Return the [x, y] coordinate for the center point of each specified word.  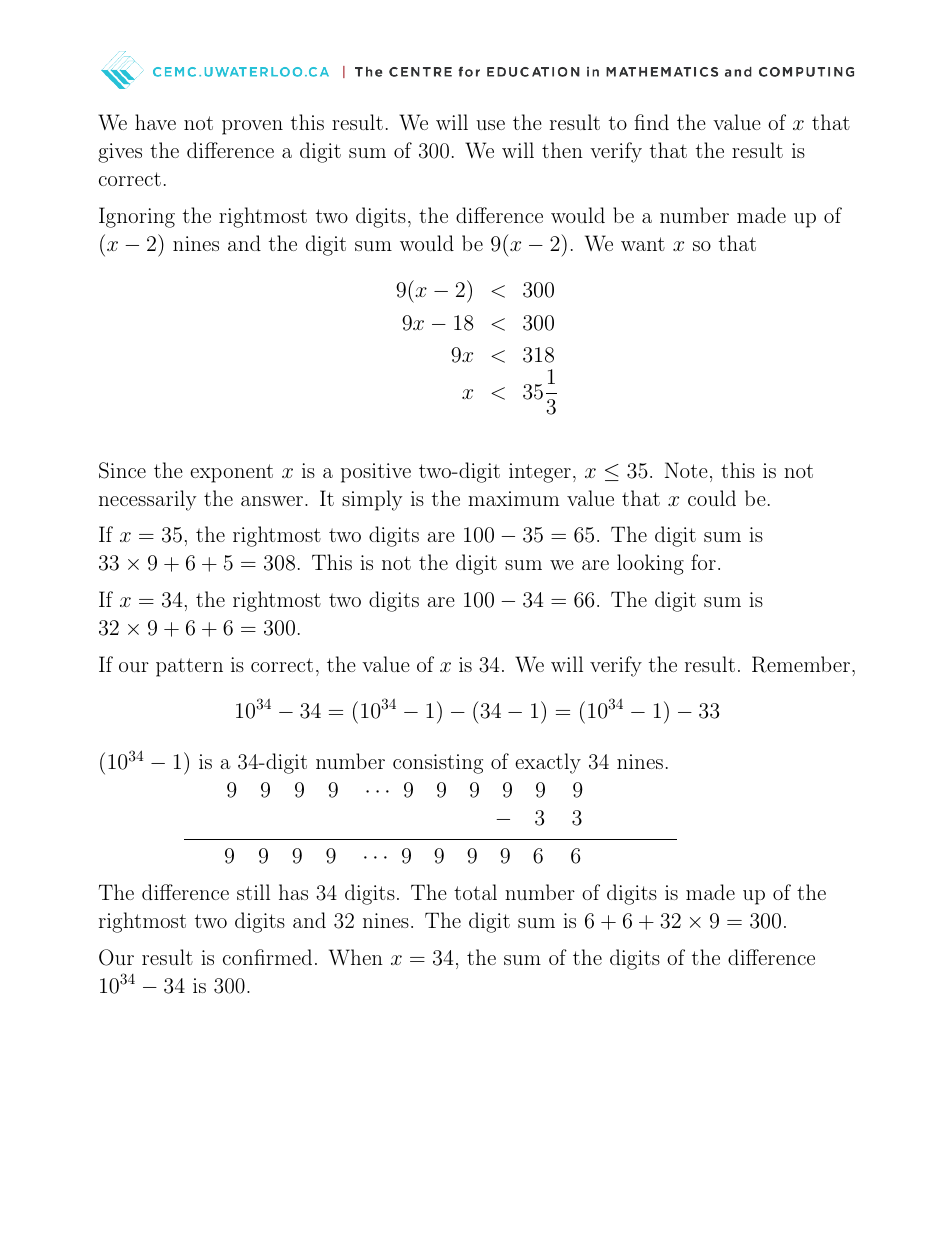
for [703, 562]
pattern [189, 667]
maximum [513, 498]
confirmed [267, 957]
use [490, 125]
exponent [231, 473]
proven [252, 127]
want [643, 244]
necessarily [147, 500]
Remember [801, 664]
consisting [438, 764]
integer [540, 473]
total [475, 892]
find [651, 122]
